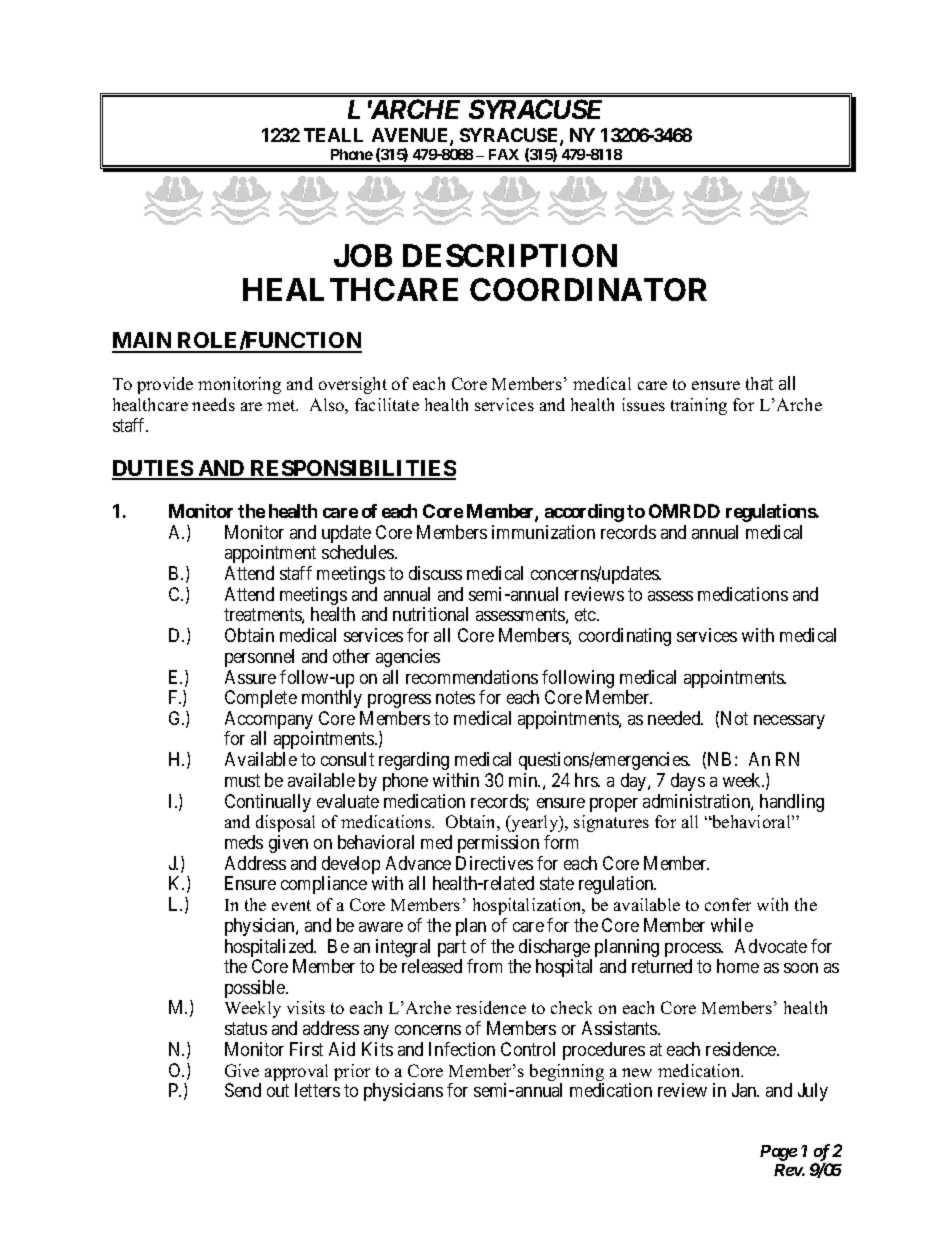 Image resolution: width=952 pixels, height=1233 pixels. Describe the element at coordinates (243, 1090) in the screenshot. I see `Send` at that location.
